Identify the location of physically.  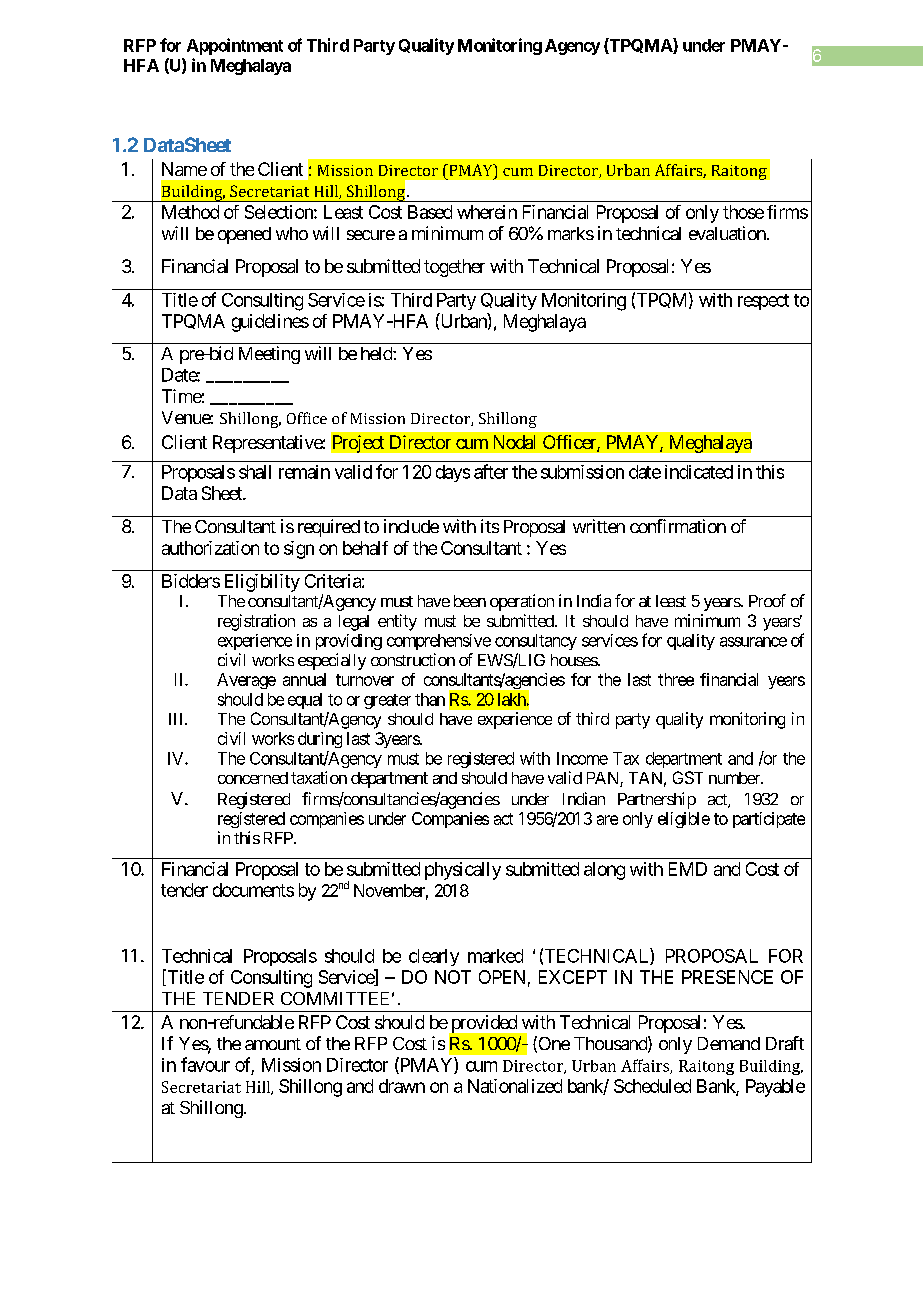
(463, 871).
